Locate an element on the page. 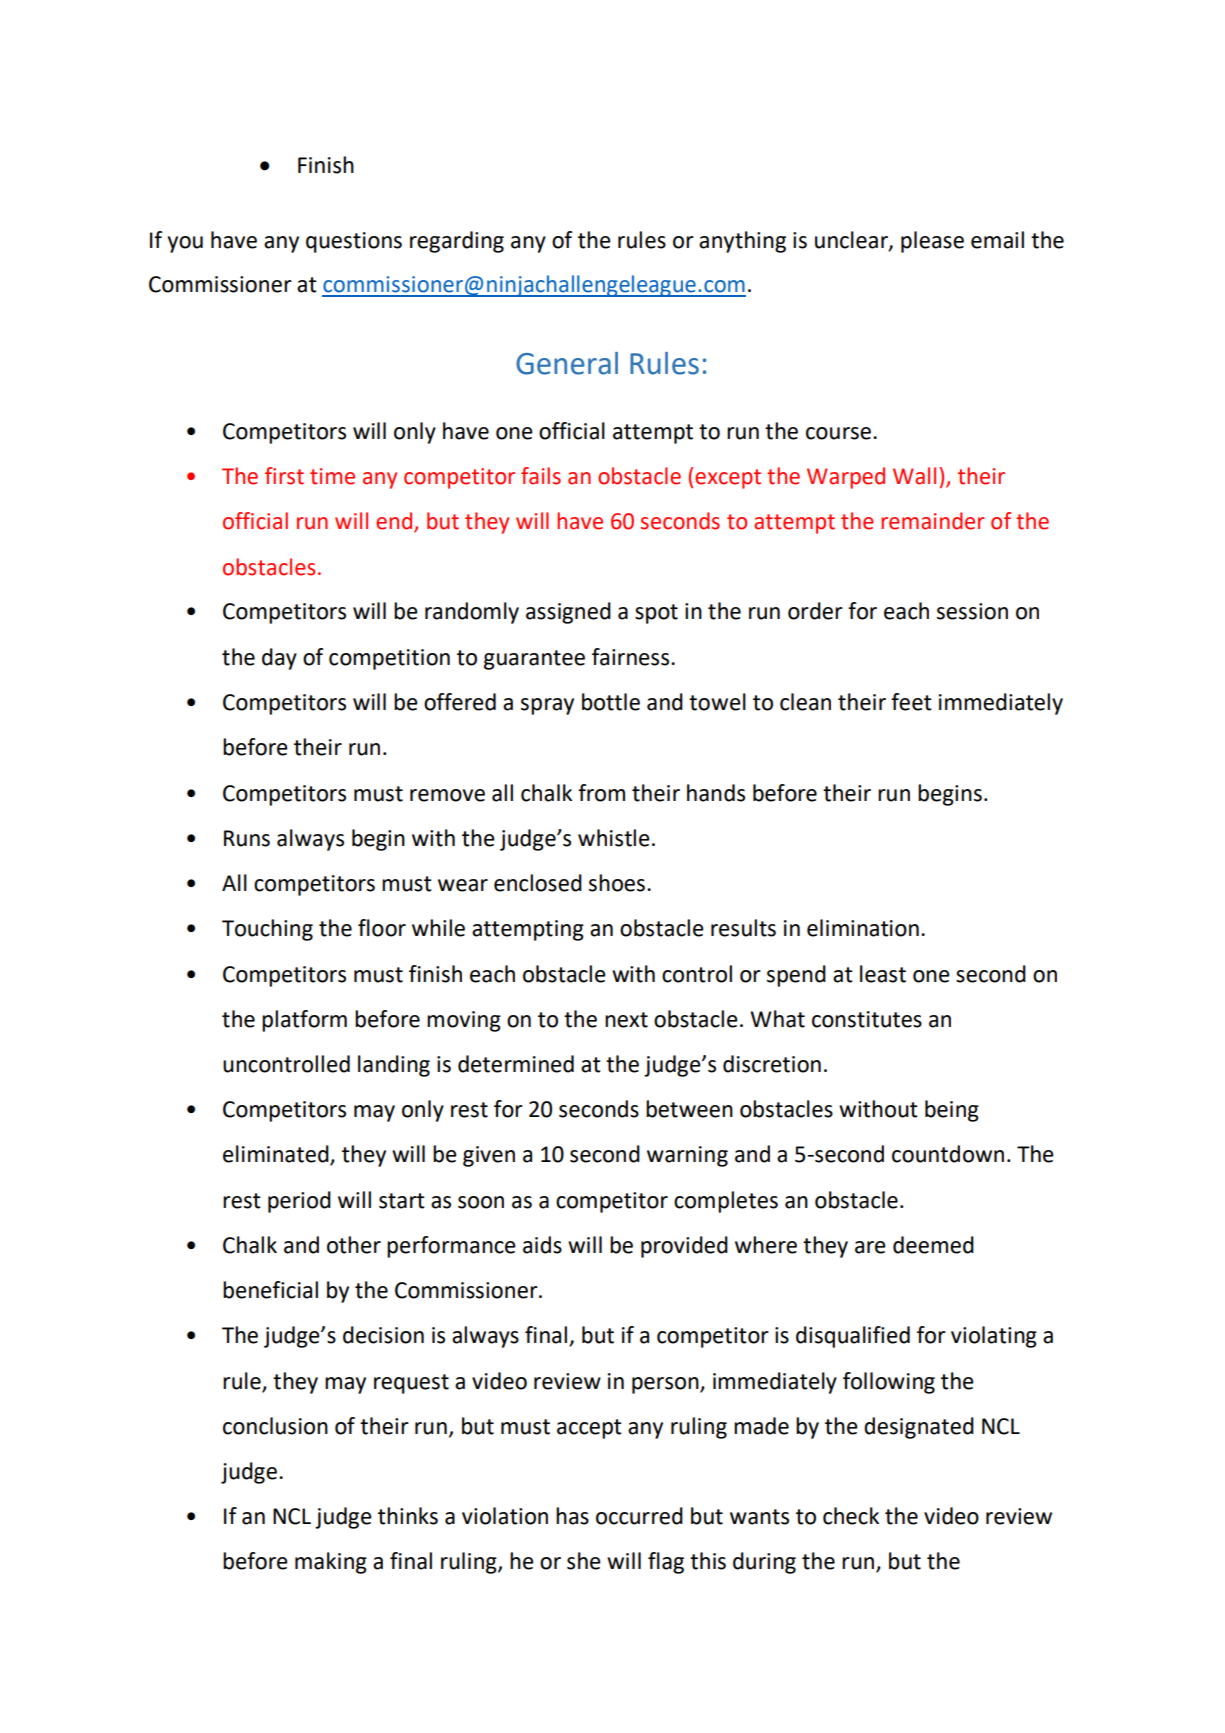  questions is located at coordinates (354, 242).
